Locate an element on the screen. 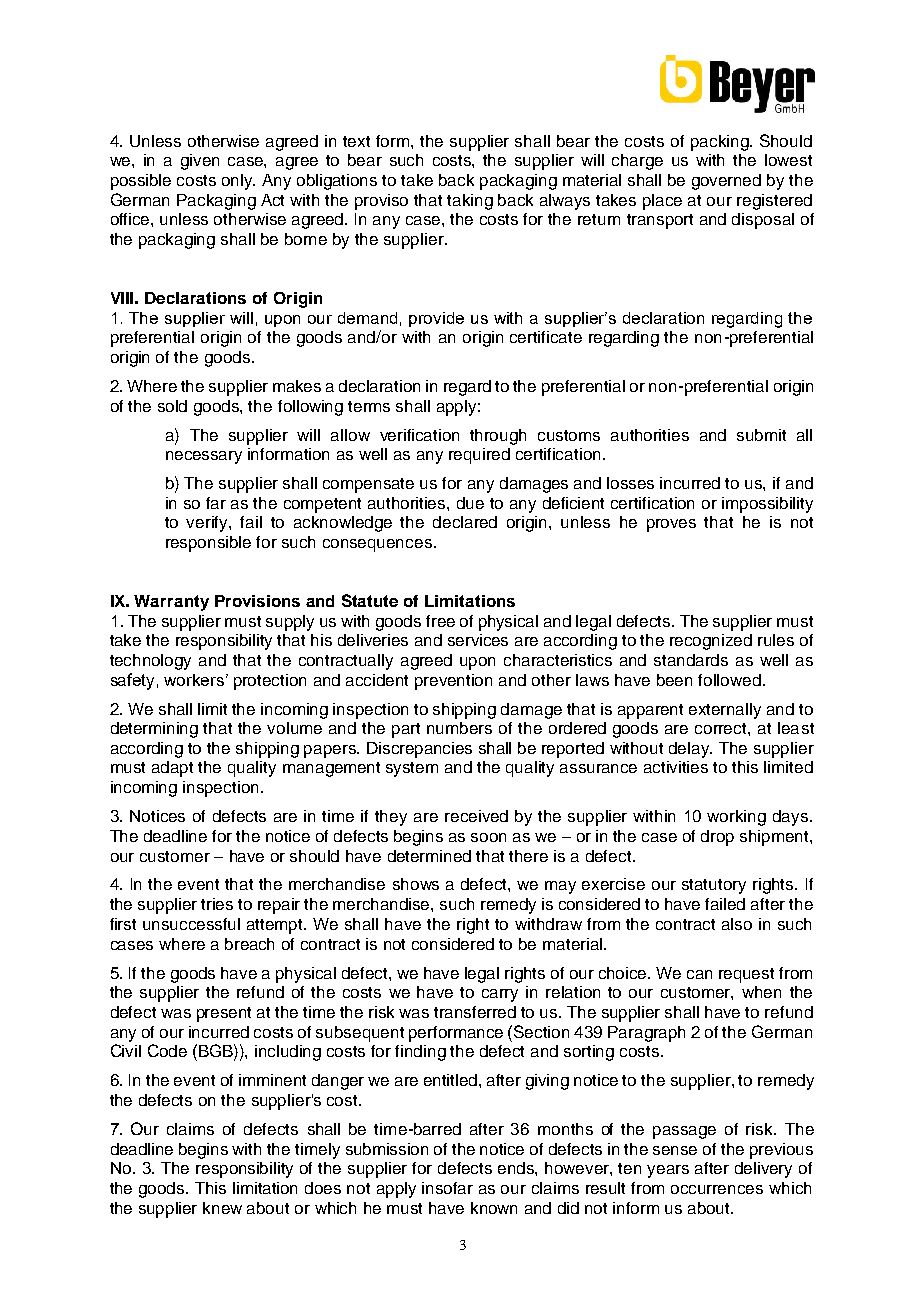  insofar is located at coordinates (447, 1188).
